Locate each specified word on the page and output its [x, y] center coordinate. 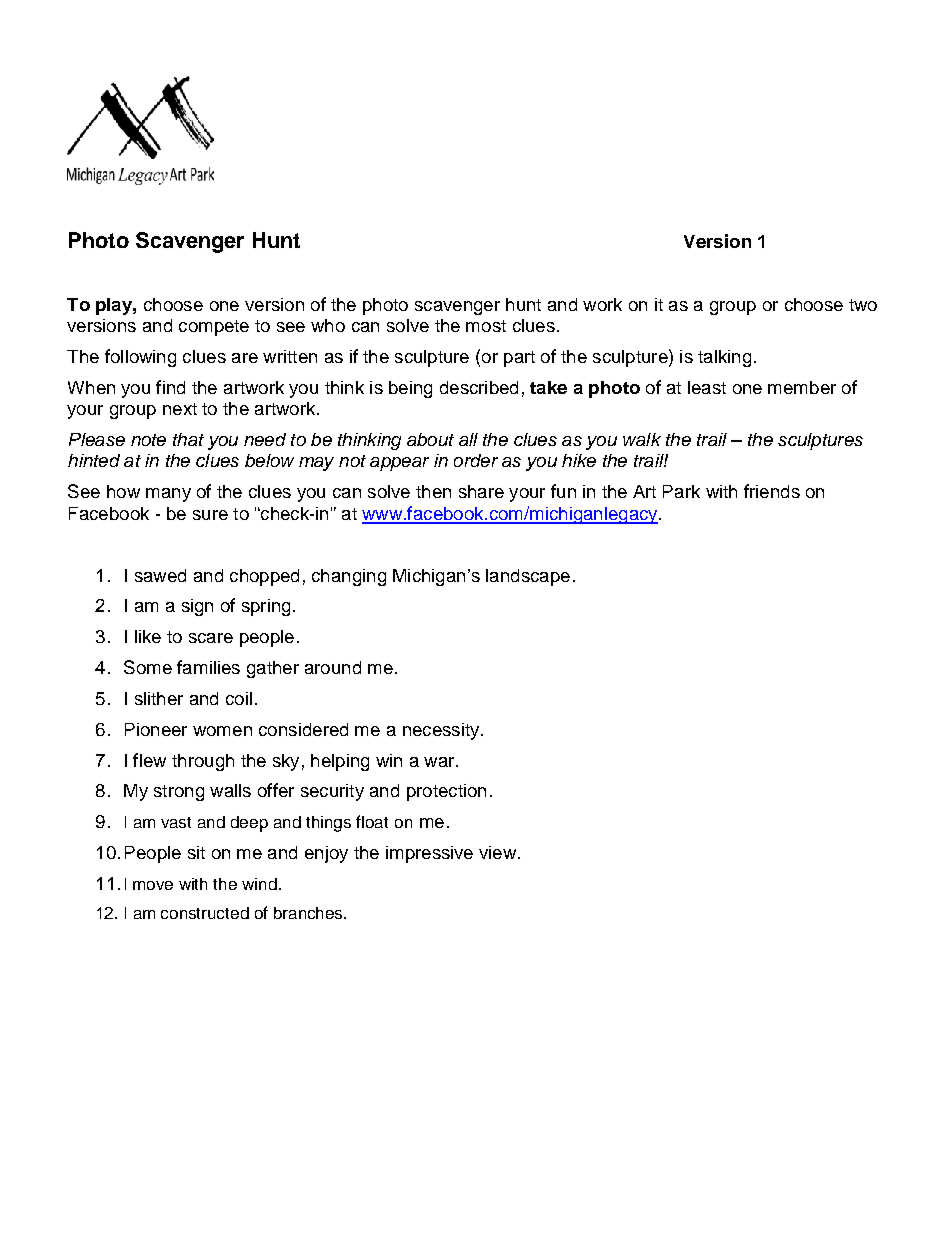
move [153, 885]
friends [772, 491]
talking [724, 358]
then [433, 491]
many [168, 495]
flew [149, 760]
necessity [442, 731]
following [140, 358]
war [440, 762]
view [499, 852]
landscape [528, 577]
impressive [429, 854]
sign [197, 607]
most [486, 326]
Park [681, 491]
